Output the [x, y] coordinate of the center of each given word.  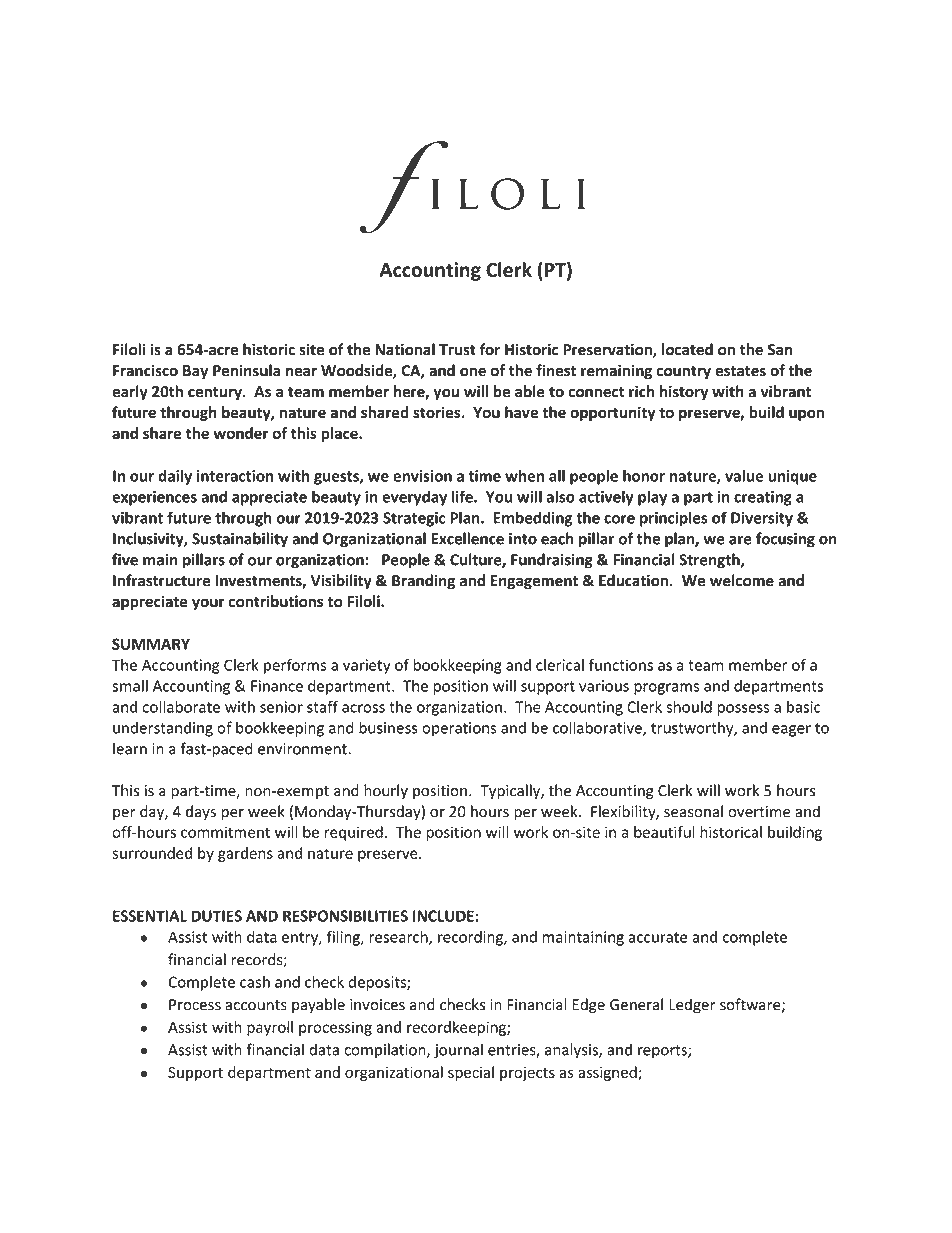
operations [459, 729]
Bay [195, 372]
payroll [270, 1028]
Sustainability [240, 540]
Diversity [762, 519]
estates [740, 371]
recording [471, 938]
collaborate [181, 706]
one [473, 372]
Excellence [467, 538]
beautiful [664, 832]
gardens [245, 854]
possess [743, 710]
